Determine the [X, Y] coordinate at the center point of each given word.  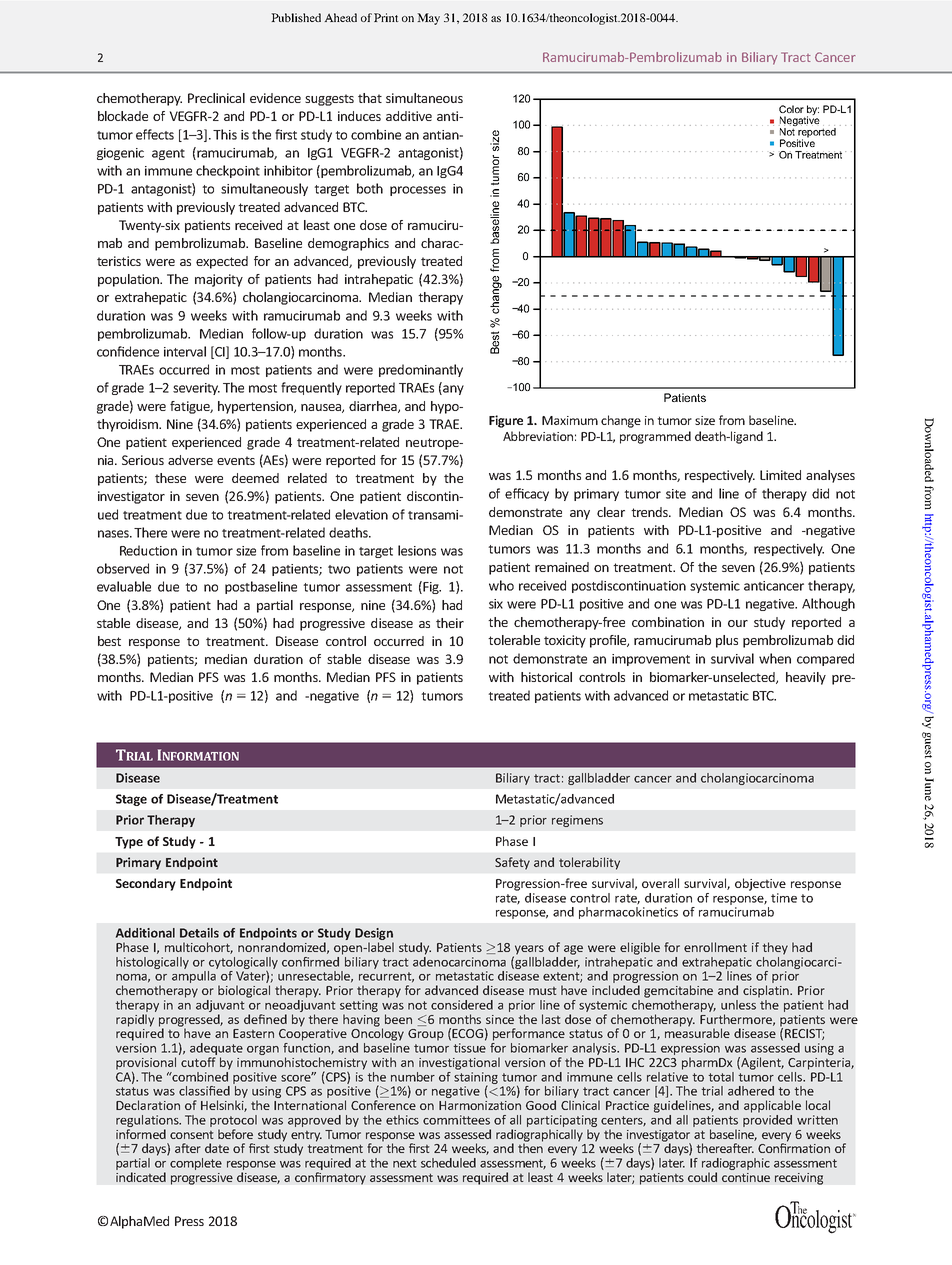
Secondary [146, 884]
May [428, 19]
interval [185, 351]
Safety [512, 863]
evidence [275, 98]
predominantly [421, 370]
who [501, 585]
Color [791, 109]
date [217, 1148]
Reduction [148, 550]
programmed [655, 437]
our [738, 623]
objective [760, 884]
